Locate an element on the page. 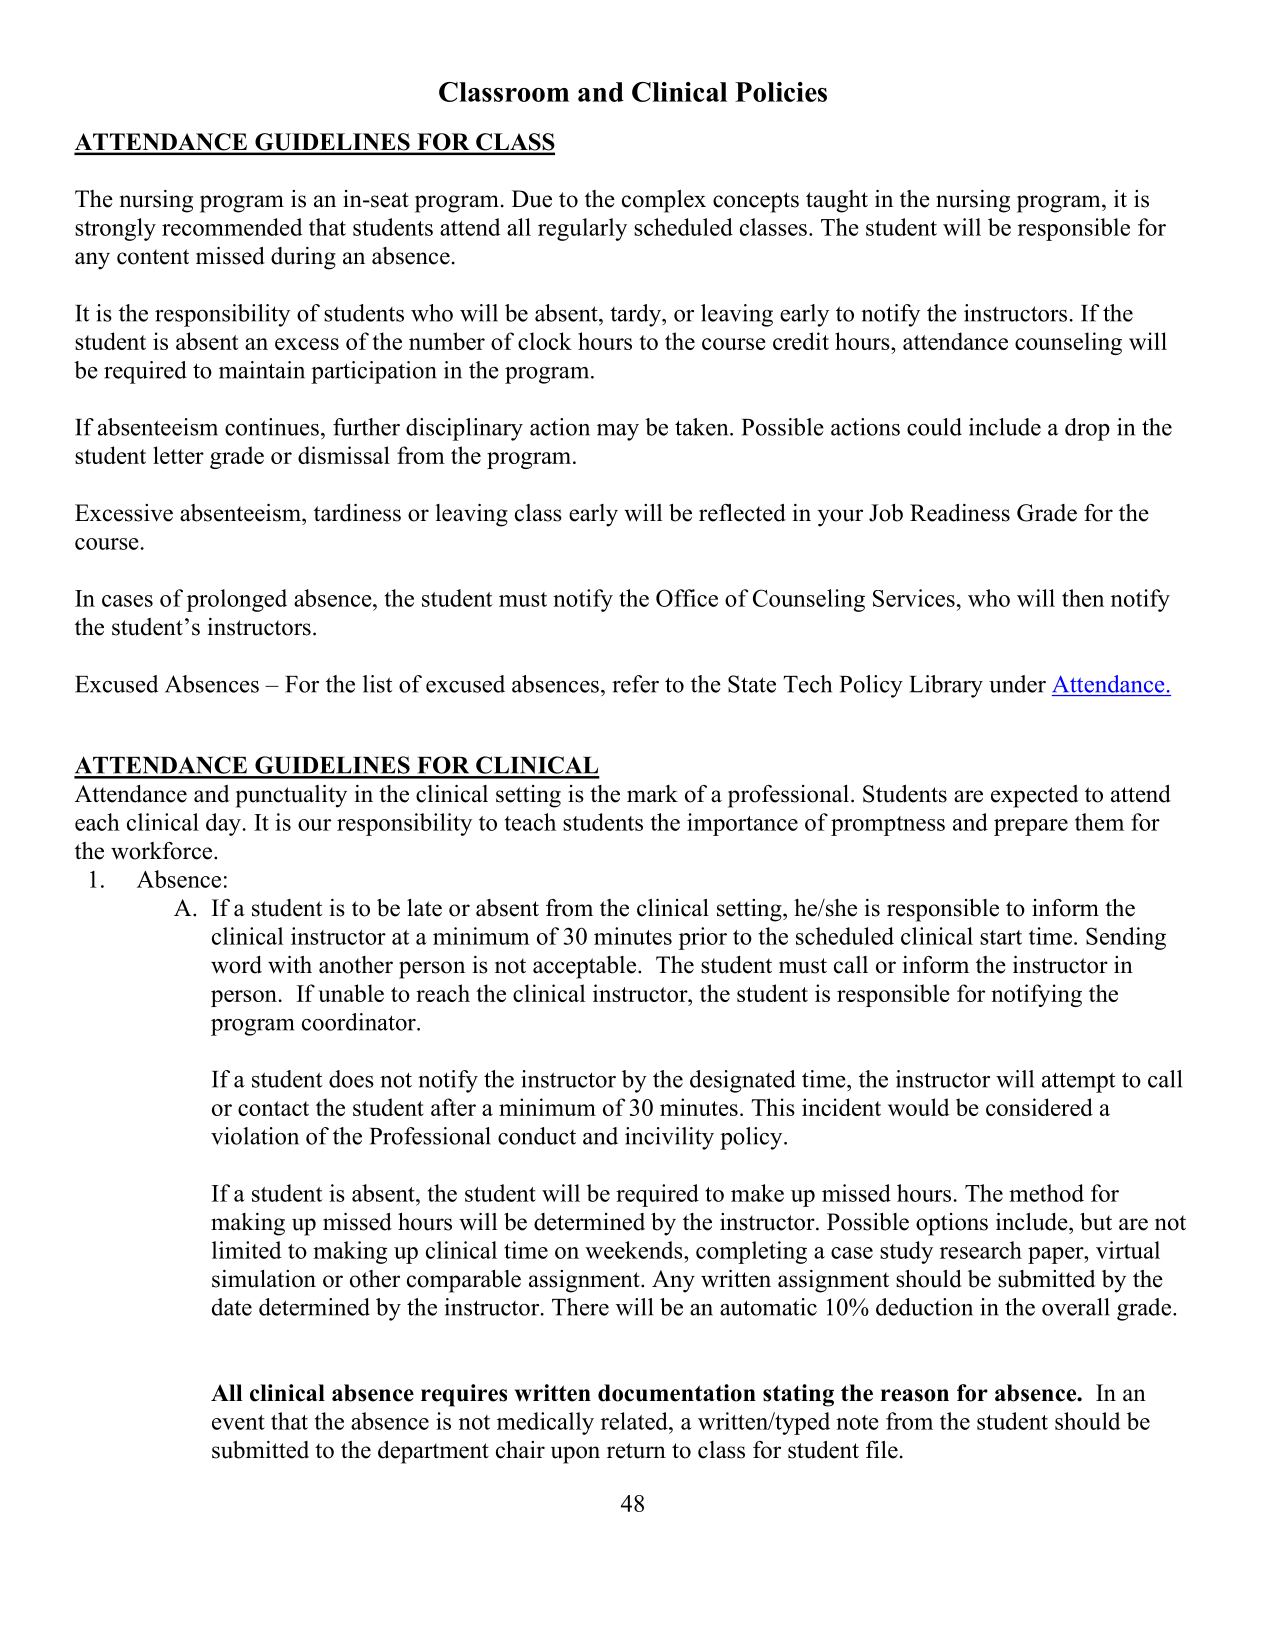  mark is located at coordinates (652, 793).
